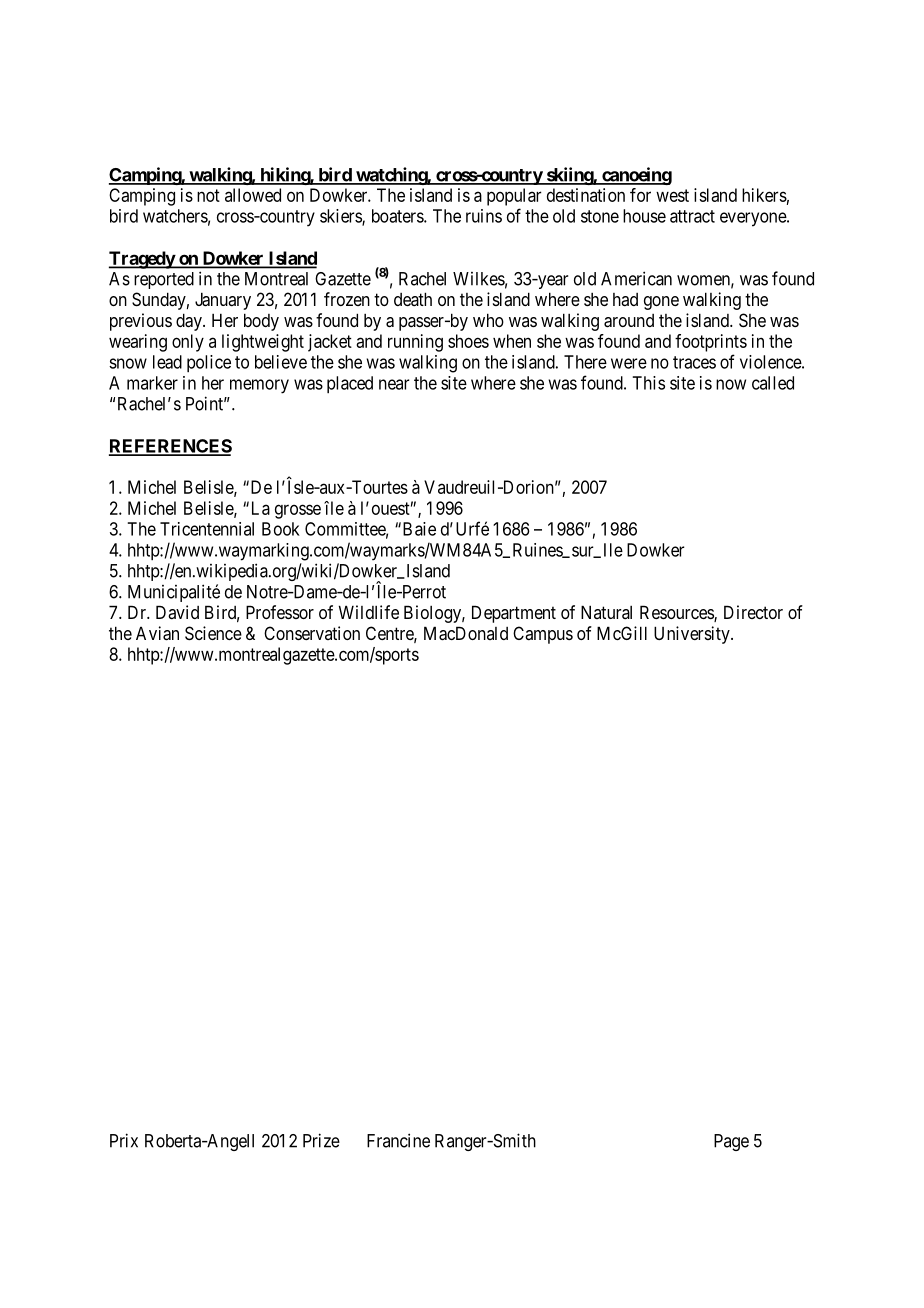  What do you see at coordinates (124, 1140) in the page?
I see `Prix` at bounding box center [124, 1140].
